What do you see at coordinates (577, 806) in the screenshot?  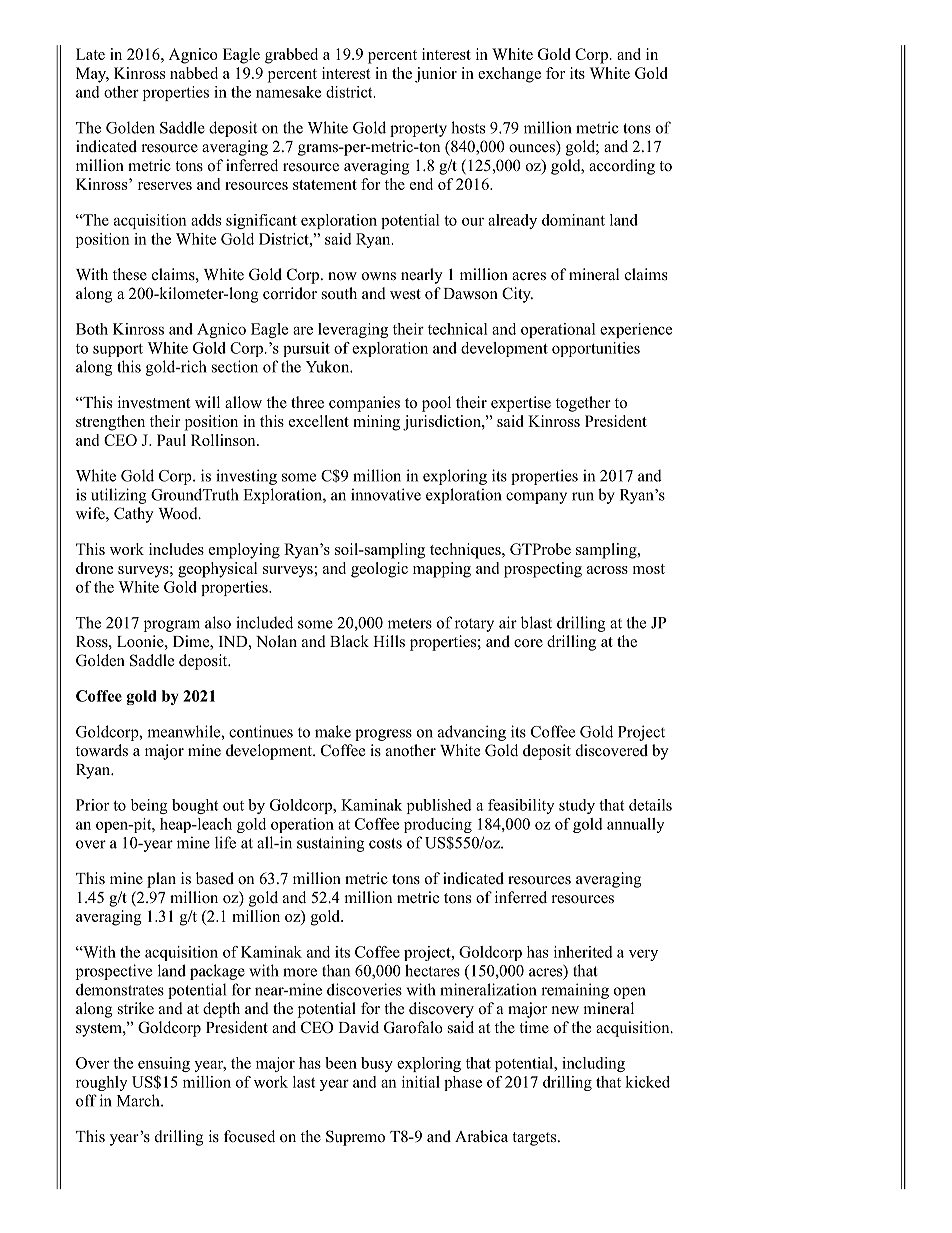 I see `study` at bounding box center [577, 806].
